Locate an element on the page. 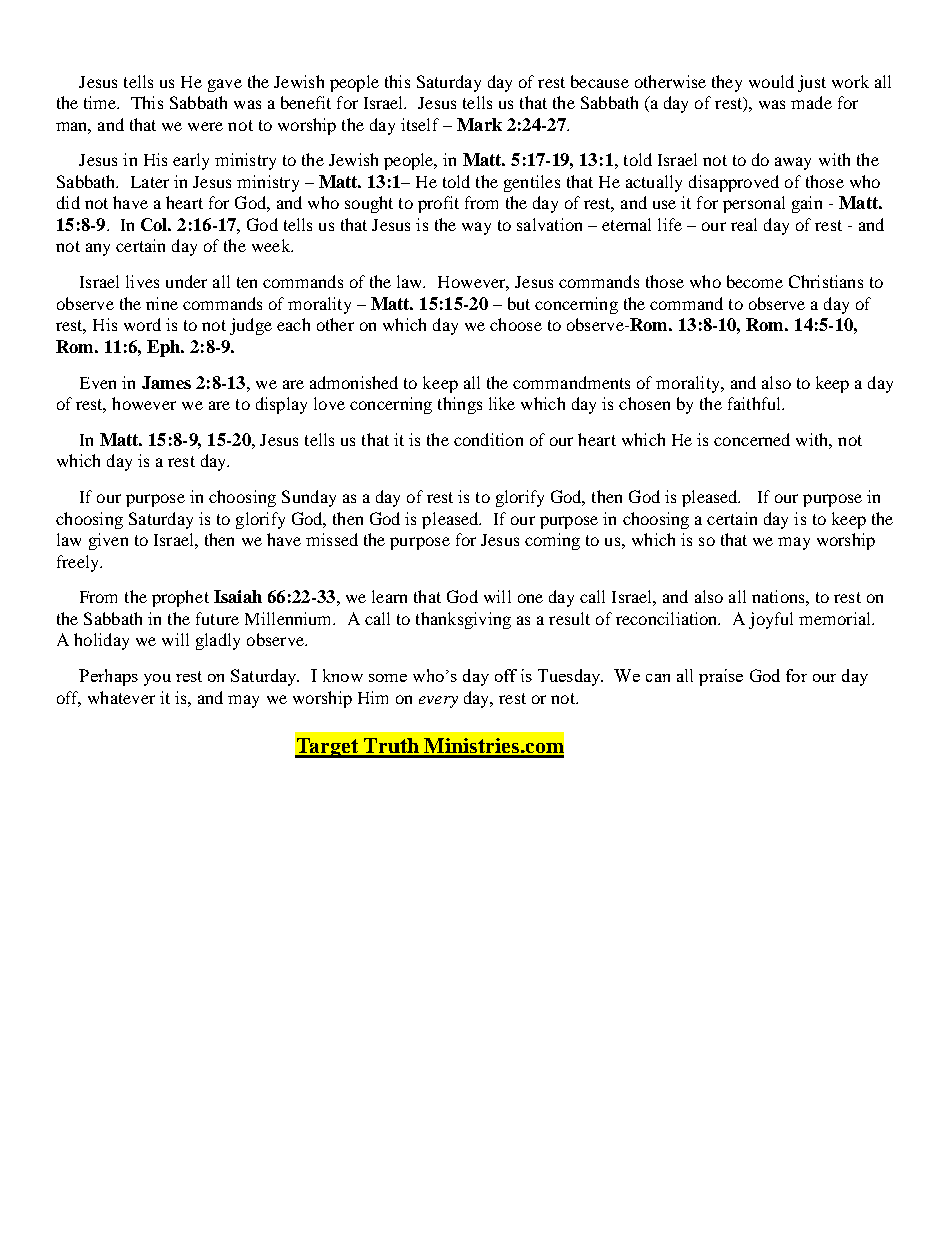  Mark is located at coordinates (479, 124).
